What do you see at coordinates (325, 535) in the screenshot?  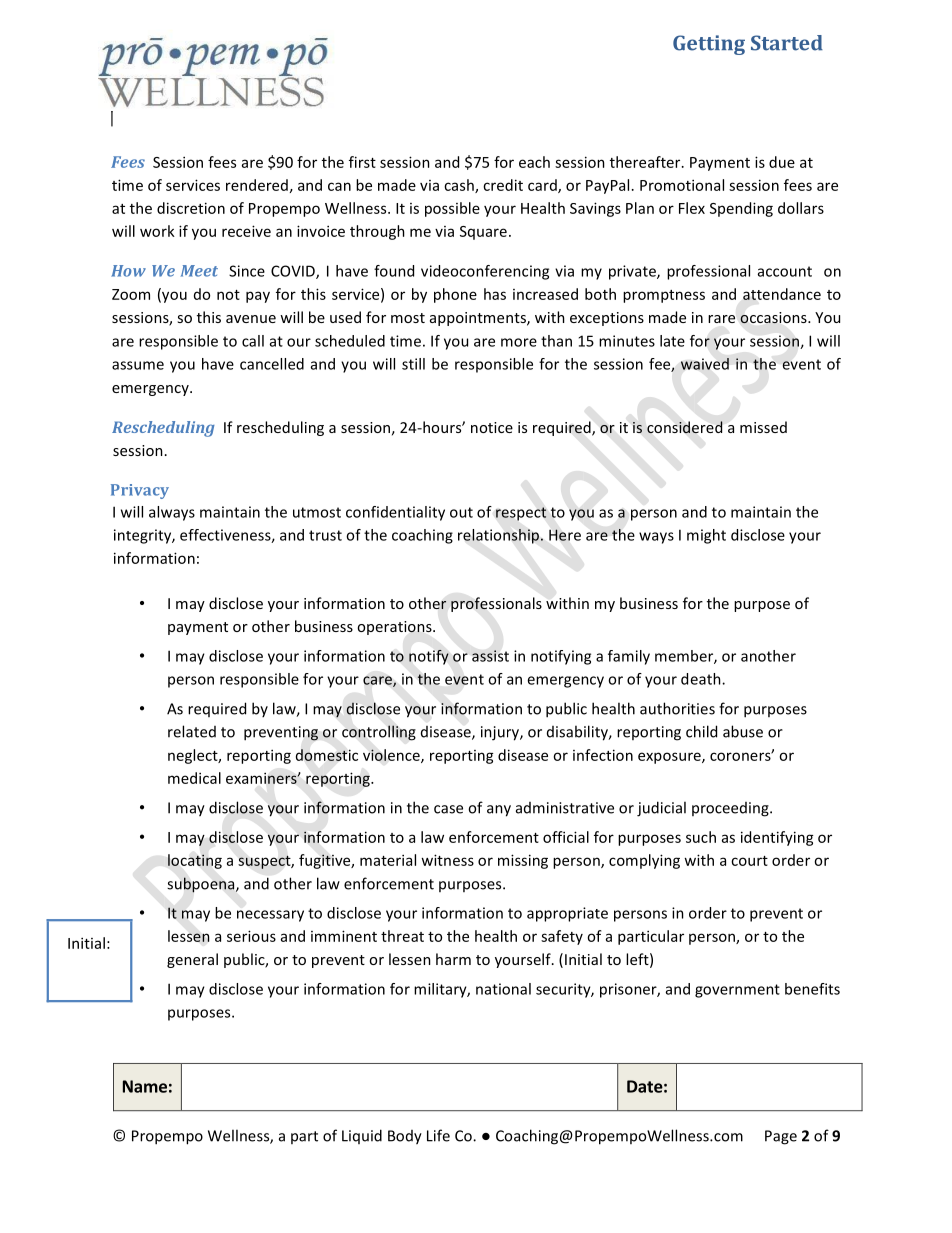 I see `trust` at bounding box center [325, 535].
